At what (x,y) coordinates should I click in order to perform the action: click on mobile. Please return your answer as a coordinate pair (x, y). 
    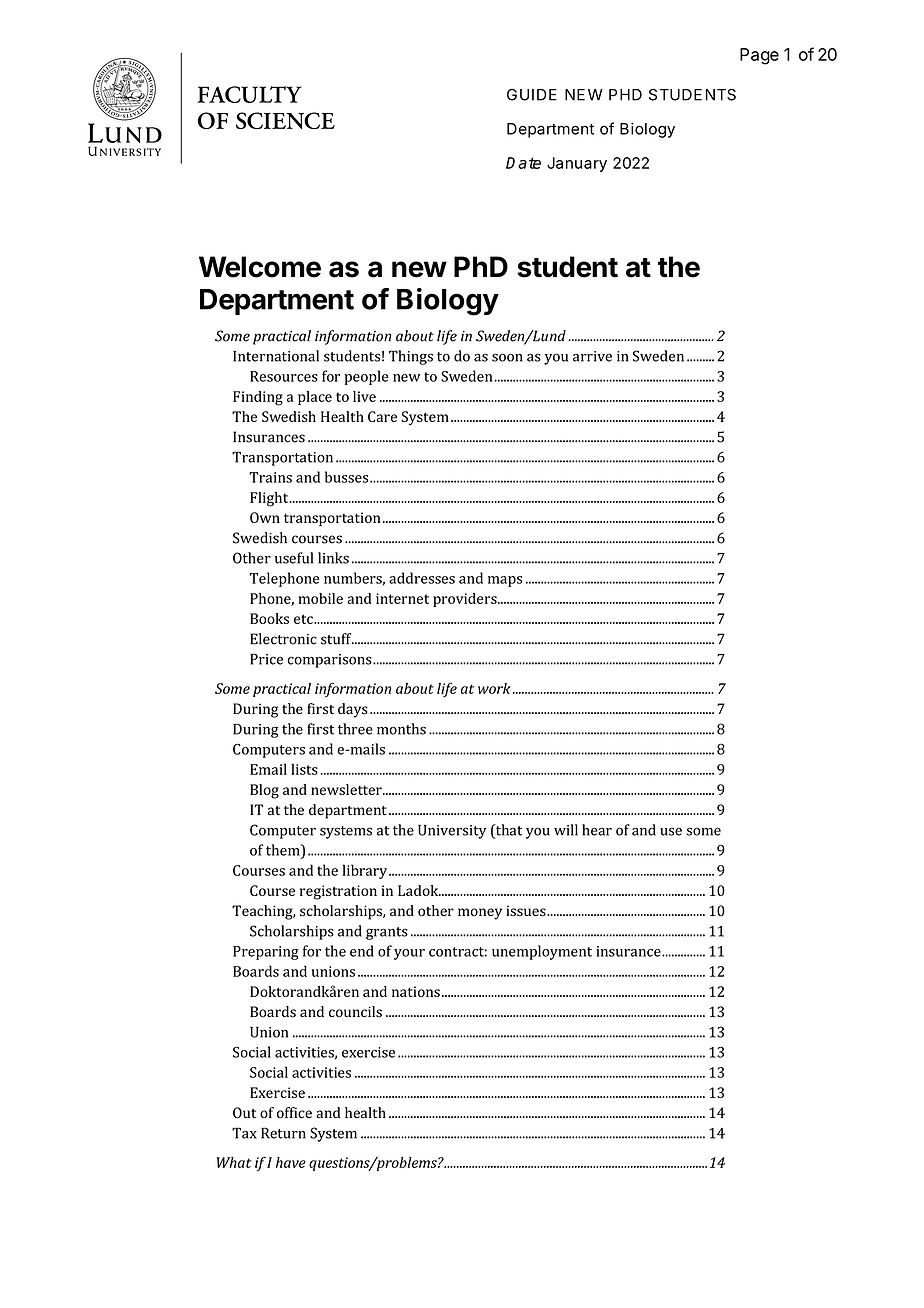
    Looking at the image, I should click on (320, 598).
